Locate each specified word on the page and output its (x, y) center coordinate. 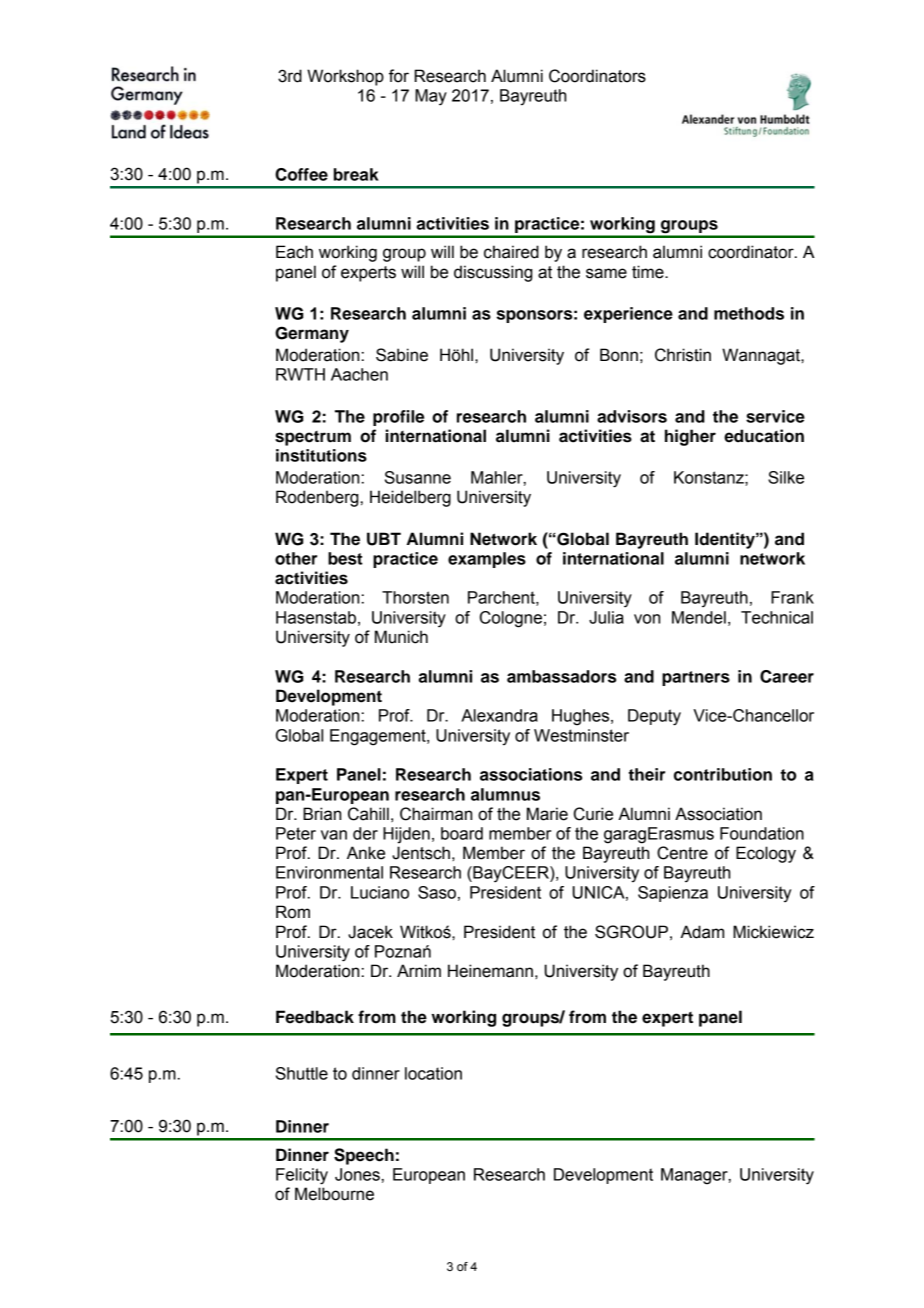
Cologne (511, 619)
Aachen (359, 374)
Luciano (380, 892)
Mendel (699, 617)
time (649, 272)
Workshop (345, 77)
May (431, 97)
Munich (401, 637)
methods (749, 313)
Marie (547, 814)
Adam (702, 932)
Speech (364, 1156)
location (433, 1073)
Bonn (619, 355)
